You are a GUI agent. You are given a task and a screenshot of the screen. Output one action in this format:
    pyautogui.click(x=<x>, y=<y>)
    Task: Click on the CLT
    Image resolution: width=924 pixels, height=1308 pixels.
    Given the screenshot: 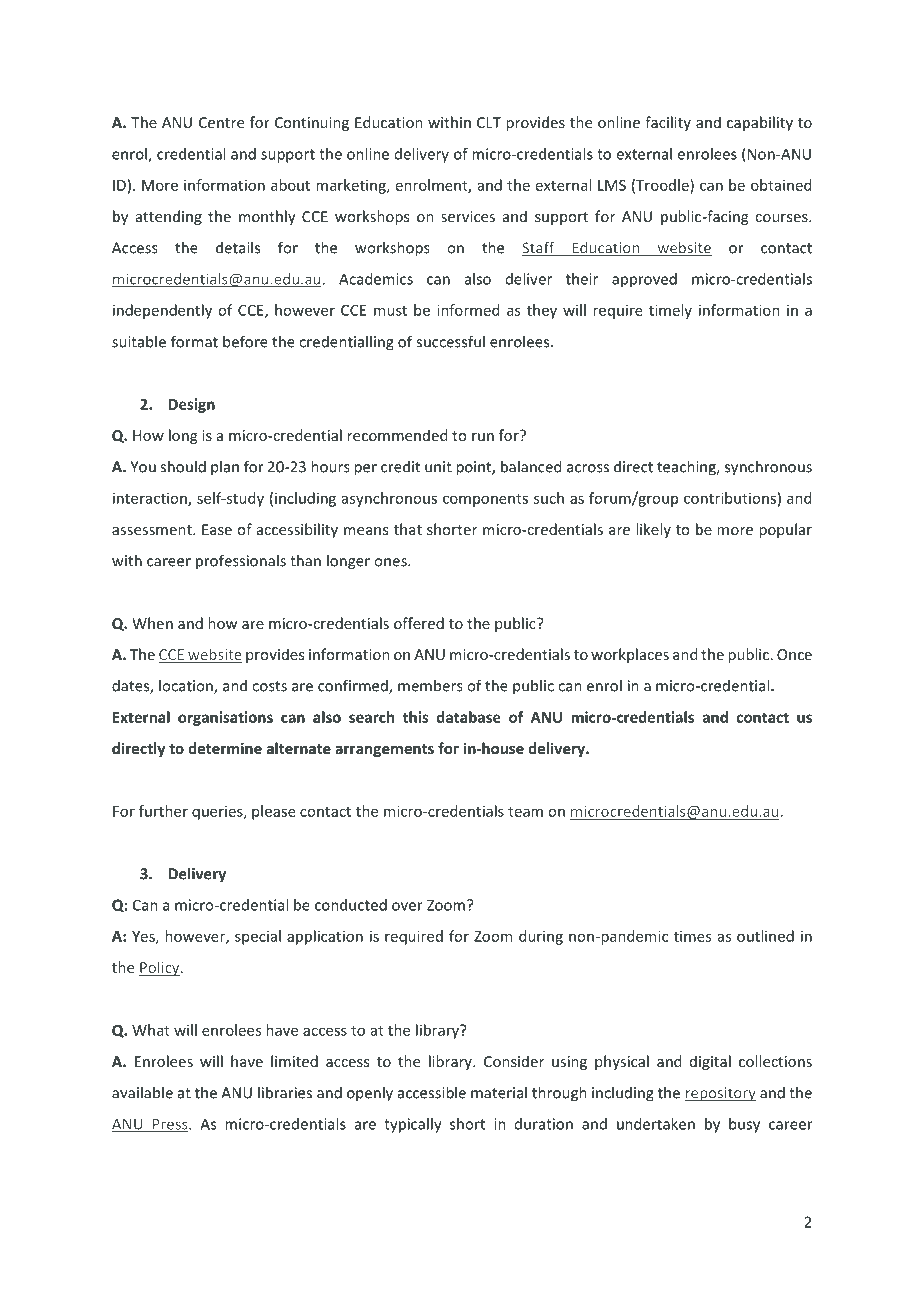 What is the action you would take?
    pyautogui.click(x=489, y=122)
